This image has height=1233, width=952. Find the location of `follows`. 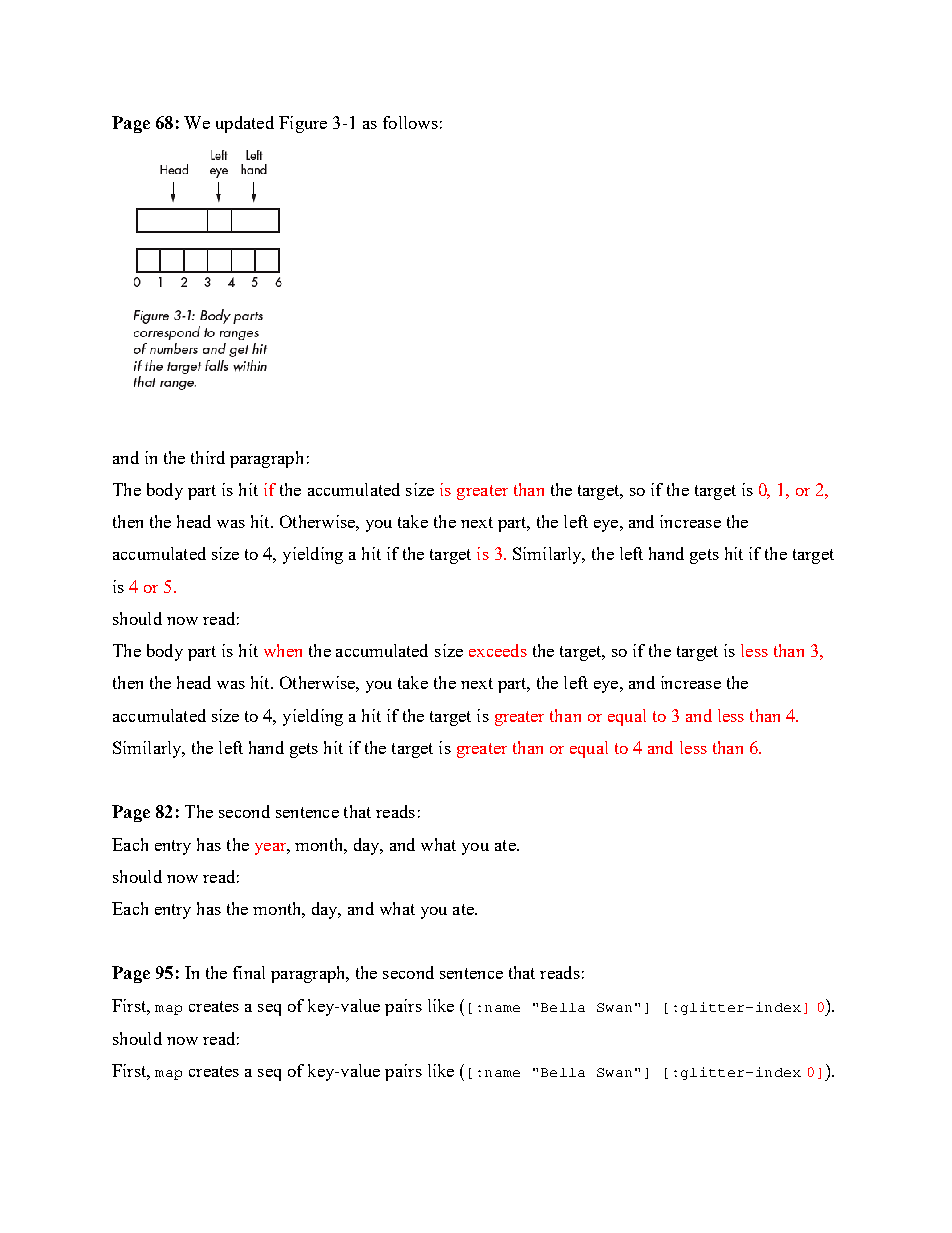

follows is located at coordinates (410, 122).
